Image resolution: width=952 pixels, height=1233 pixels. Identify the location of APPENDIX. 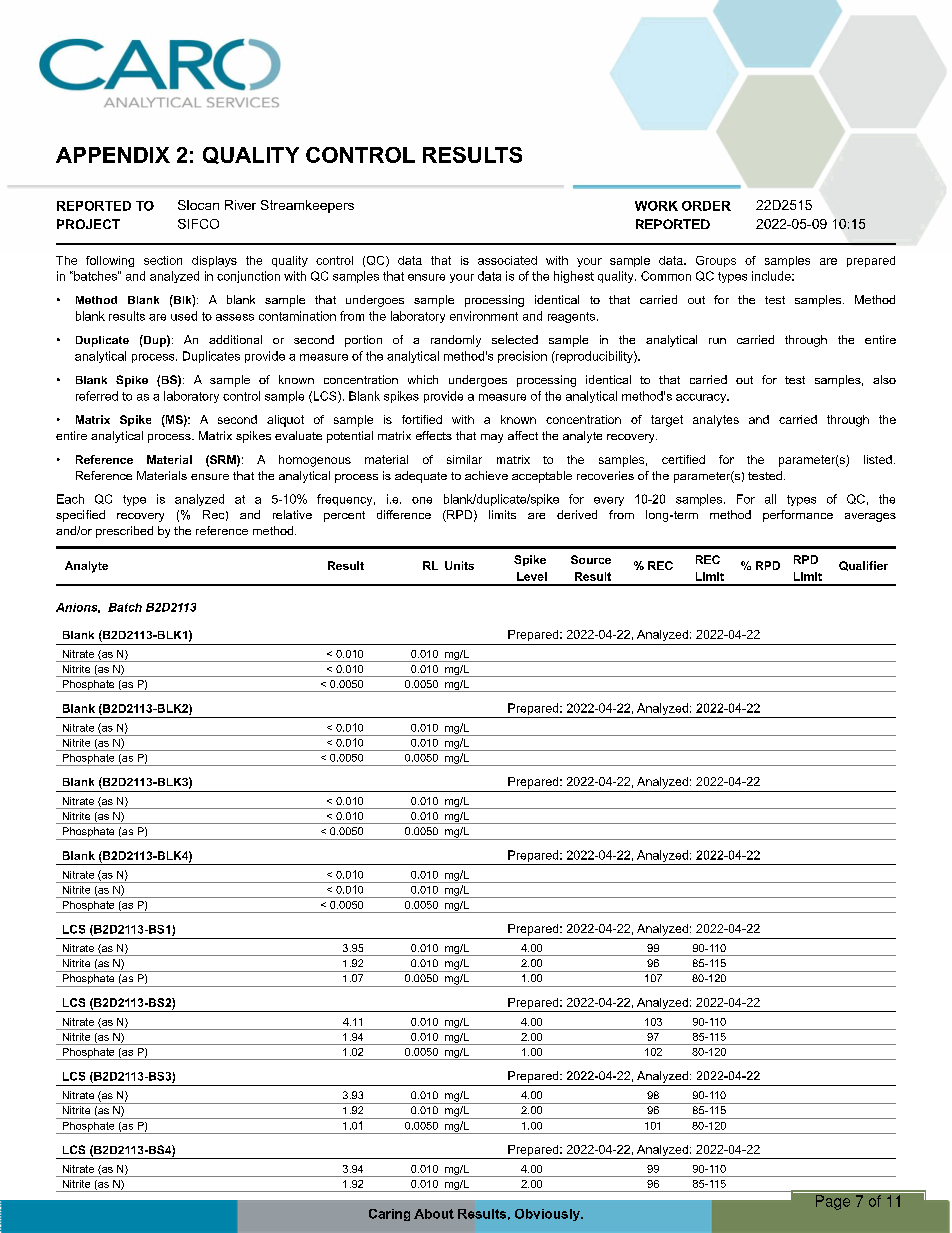
(113, 155).
